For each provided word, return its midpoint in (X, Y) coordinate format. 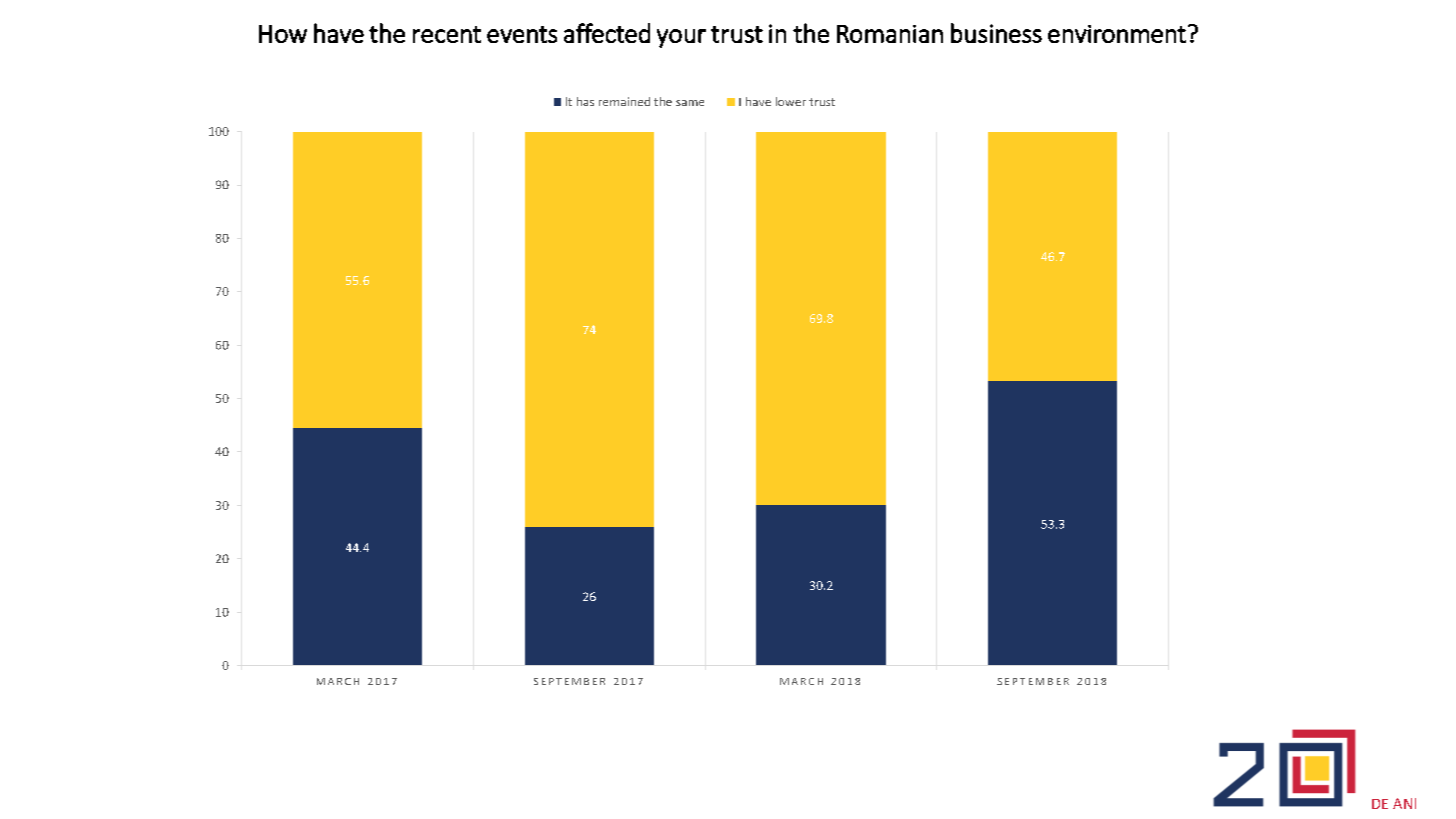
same (690, 103)
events (522, 34)
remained (624, 101)
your (681, 38)
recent (447, 34)
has (585, 101)
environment (1117, 34)
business (996, 33)
